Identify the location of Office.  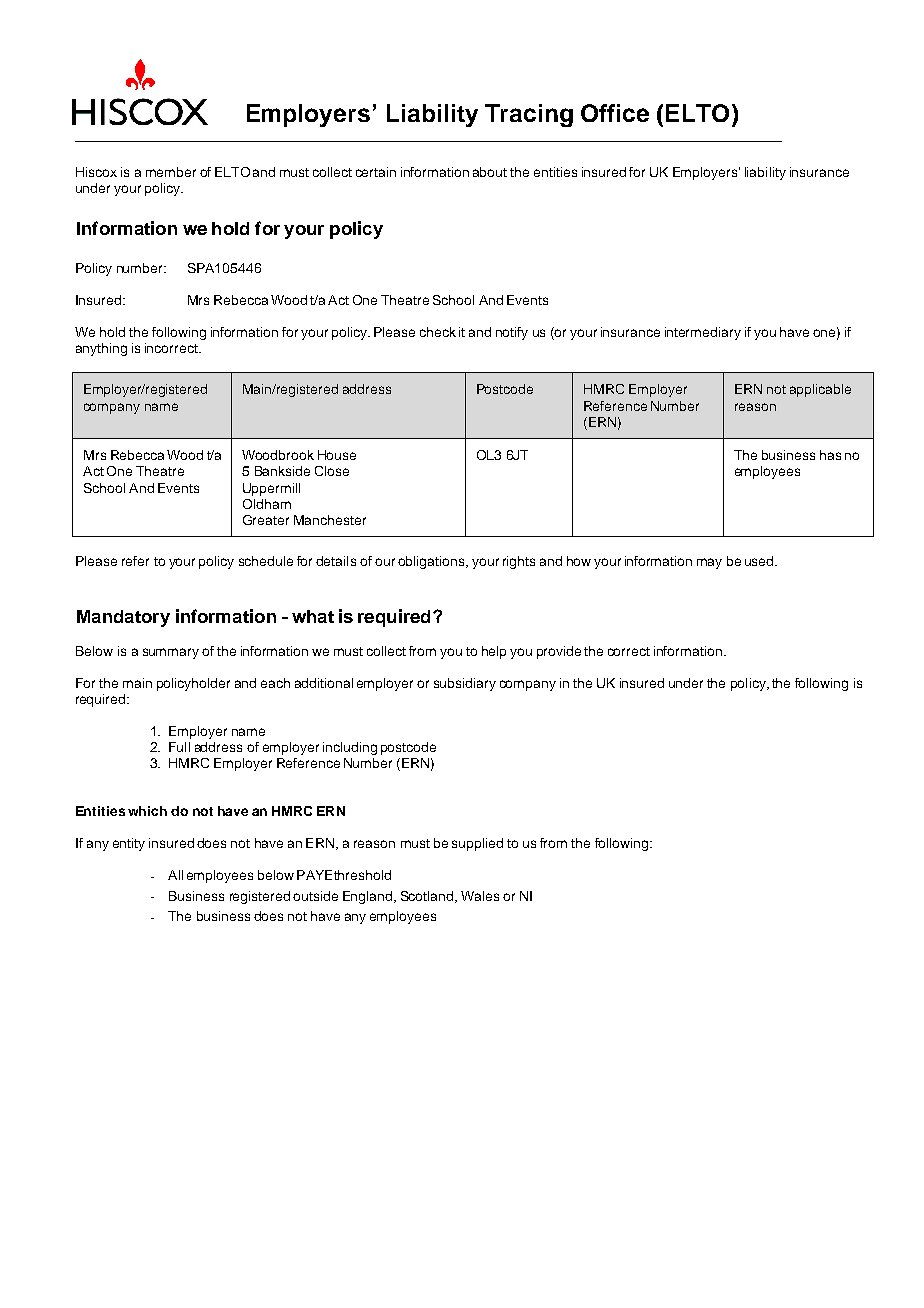
(615, 113).
